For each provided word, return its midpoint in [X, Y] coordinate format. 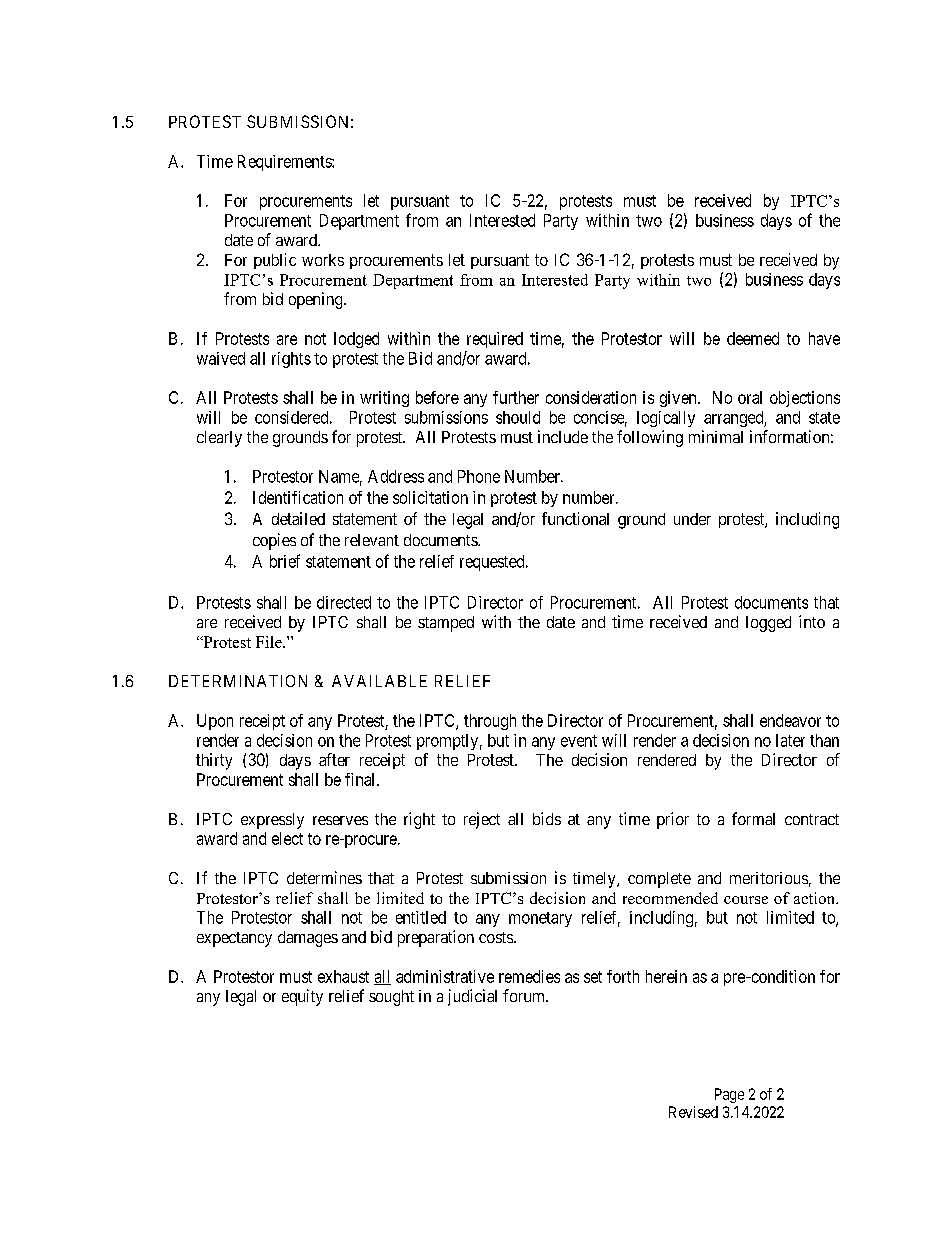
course [746, 900]
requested [493, 563]
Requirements [285, 163]
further [516, 397]
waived [221, 358]
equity [302, 997]
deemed [753, 338]
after [334, 759]
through [490, 722]
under [692, 519]
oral [750, 397]
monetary [540, 919]
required [495, 340]
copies [274, 541]
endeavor [790, 720]
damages [308, 939]
